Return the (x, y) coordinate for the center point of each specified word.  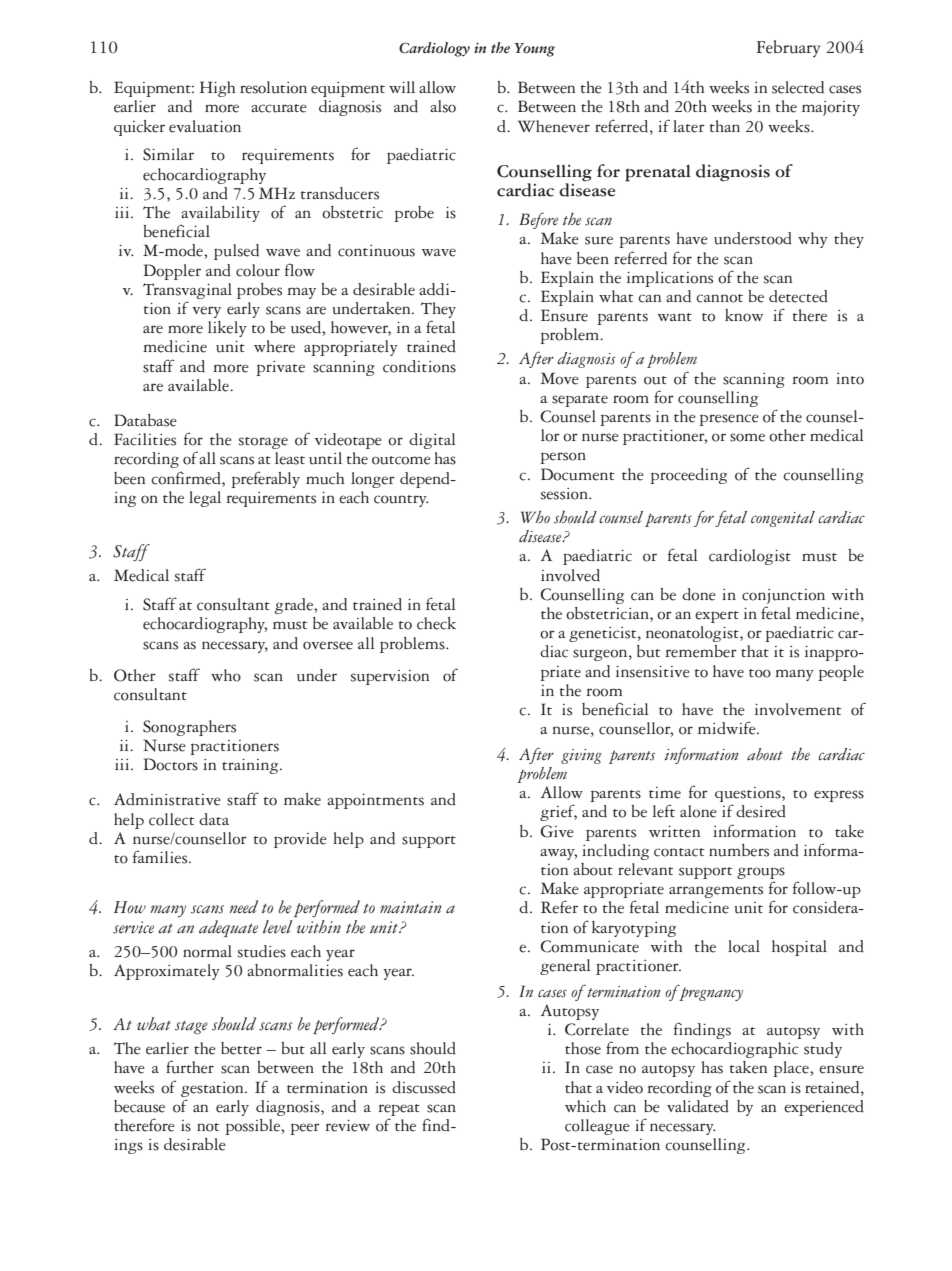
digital (432, 441)
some (747, 437)
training (251, 766)
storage (263, 443)
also (443, 106)
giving (581, 756)
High (217, 89)
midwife (728, 728)
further (190, 1067)
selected (798, 87)
